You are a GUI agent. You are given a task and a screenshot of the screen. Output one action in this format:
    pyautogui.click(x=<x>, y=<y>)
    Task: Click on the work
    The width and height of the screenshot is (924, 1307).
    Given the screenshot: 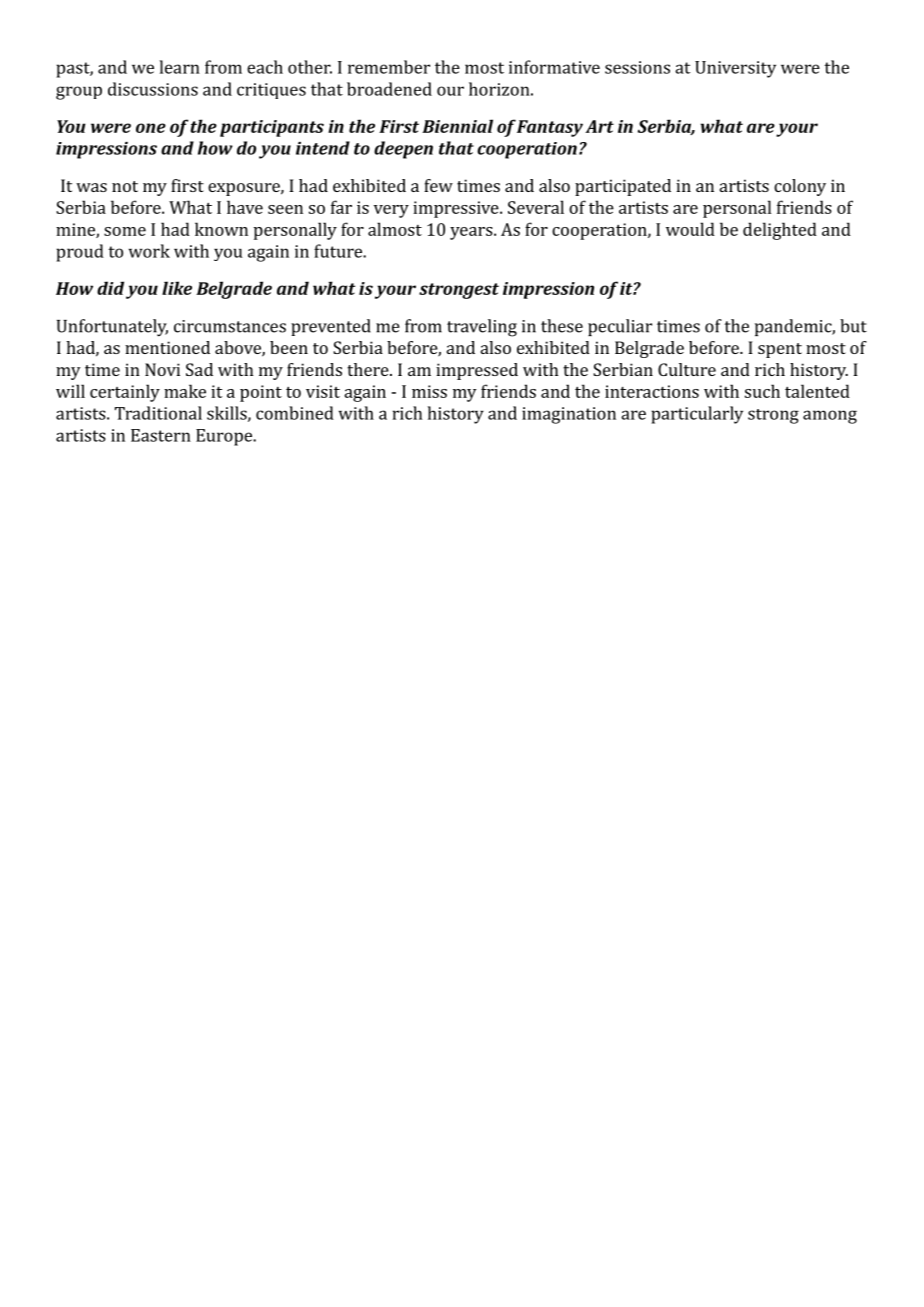 What is the action you would take?
    pyautogui.click(x=149, y=251)
